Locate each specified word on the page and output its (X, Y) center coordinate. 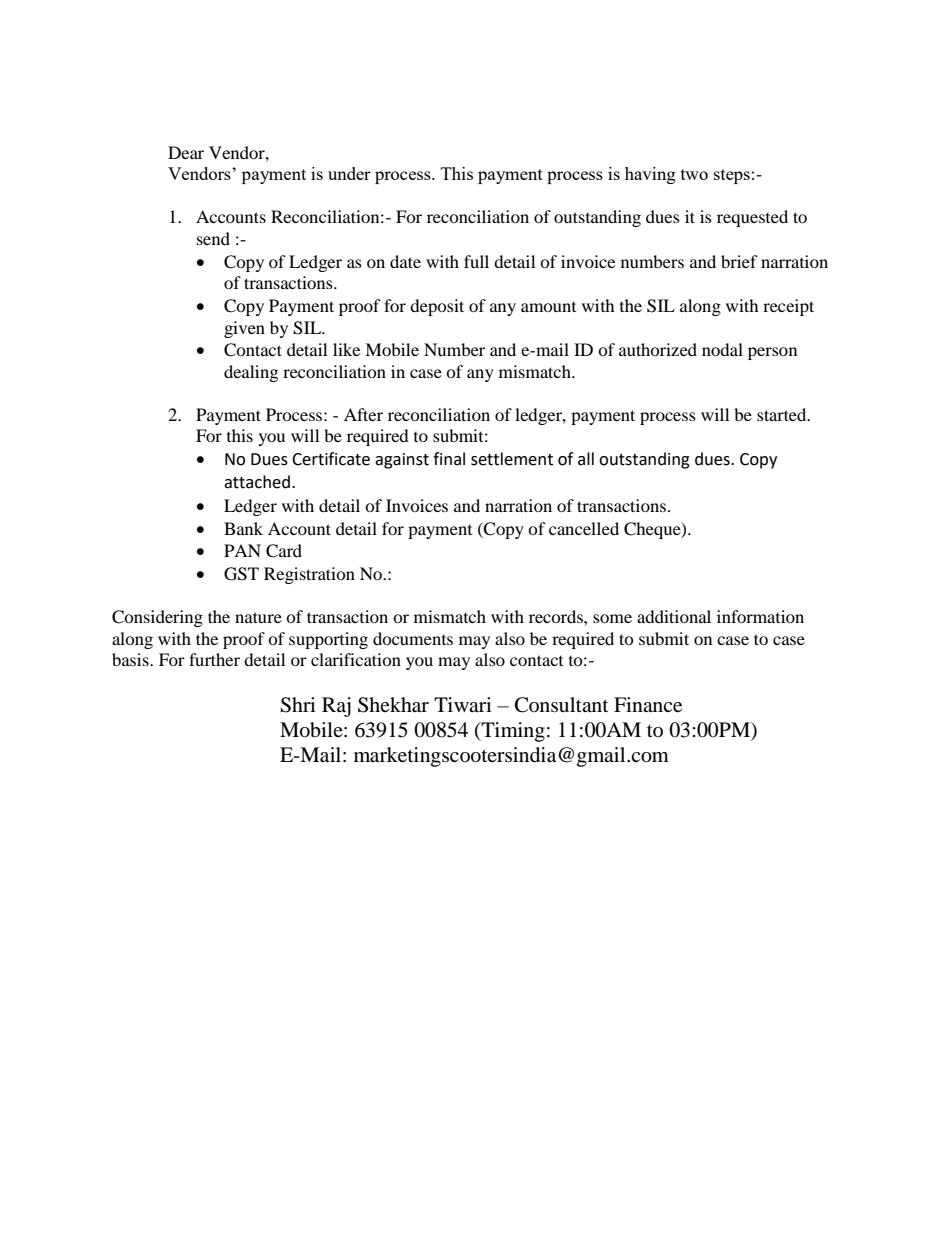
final (449, 459)
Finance (648, 705)
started (783, 414)
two (694, 174)
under (349, 173)
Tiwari (463, 704)
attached (257, 482)
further (214, 659)
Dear (186, 152)
